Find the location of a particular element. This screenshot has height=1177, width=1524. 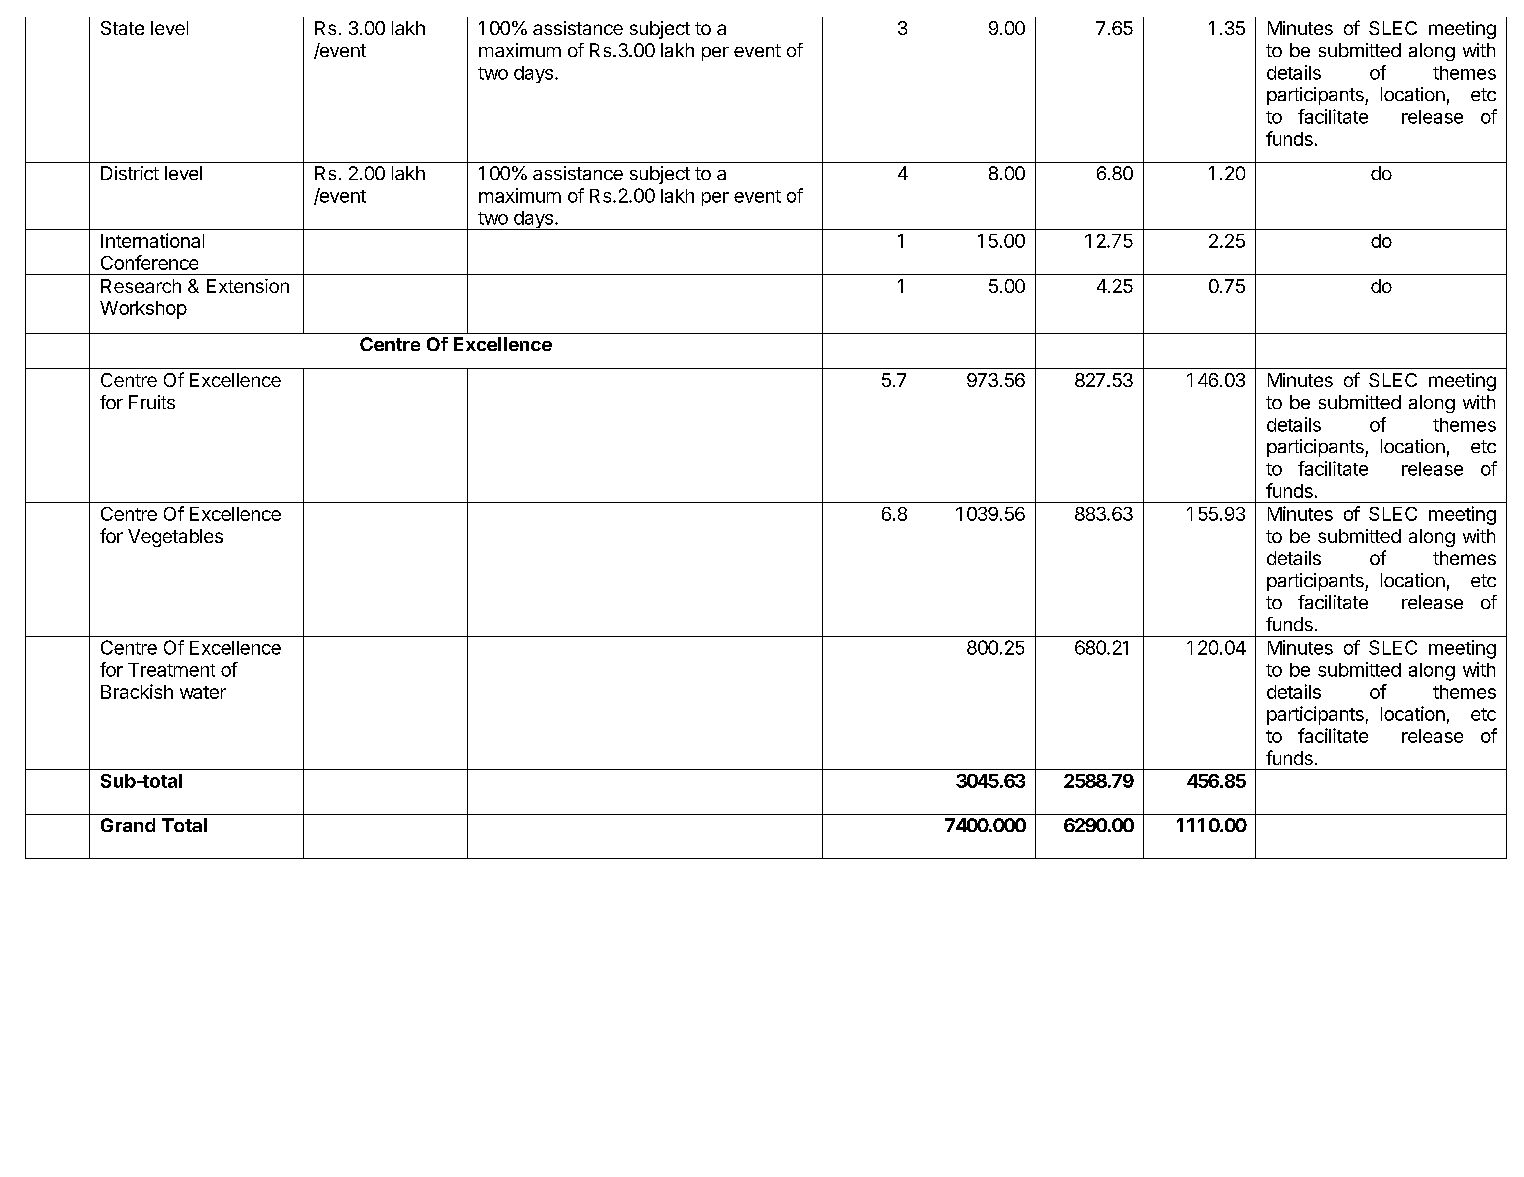

Fruits is located at coordinates (152, 402).
